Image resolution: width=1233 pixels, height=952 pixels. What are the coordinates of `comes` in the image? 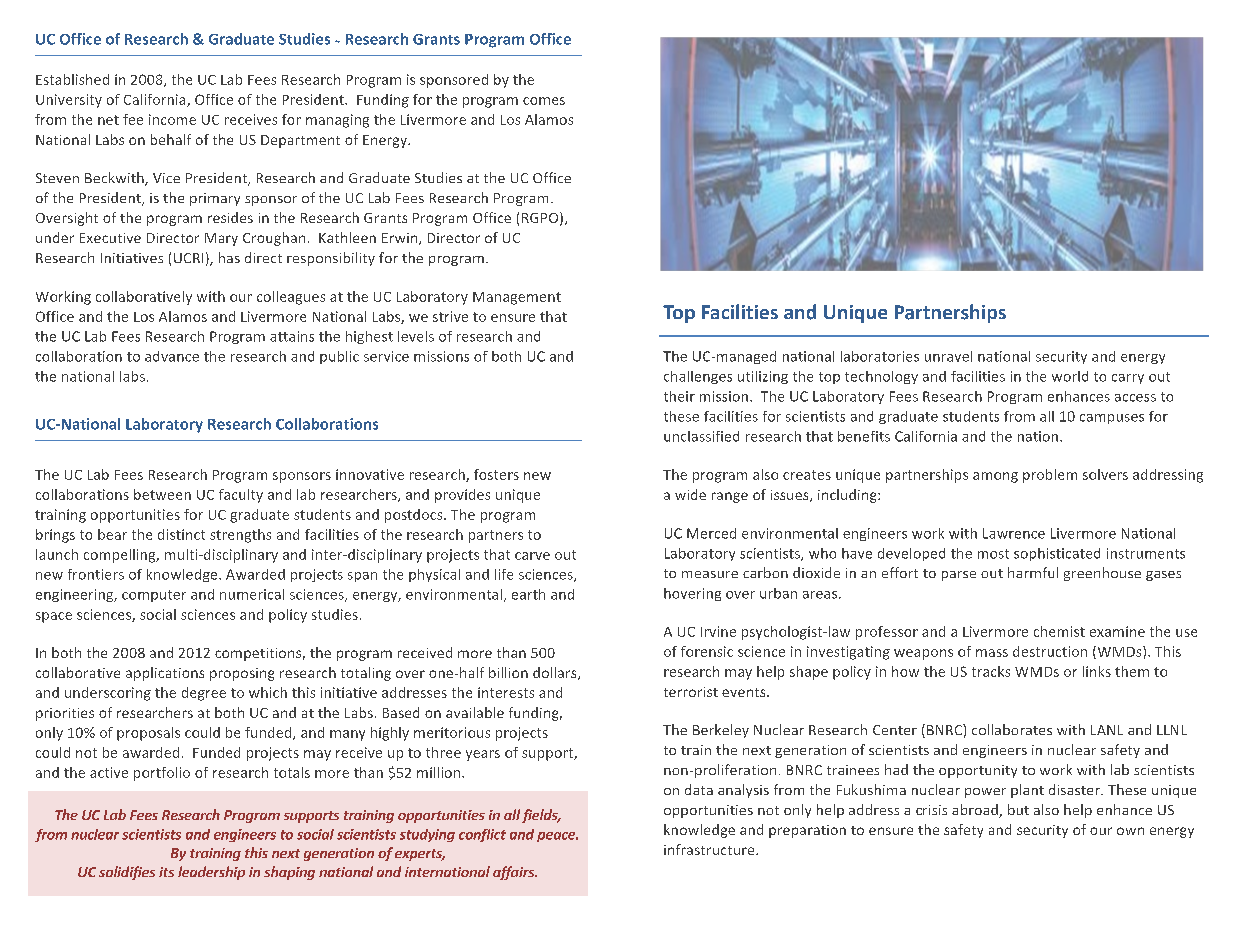 It's located at (544, 101).
